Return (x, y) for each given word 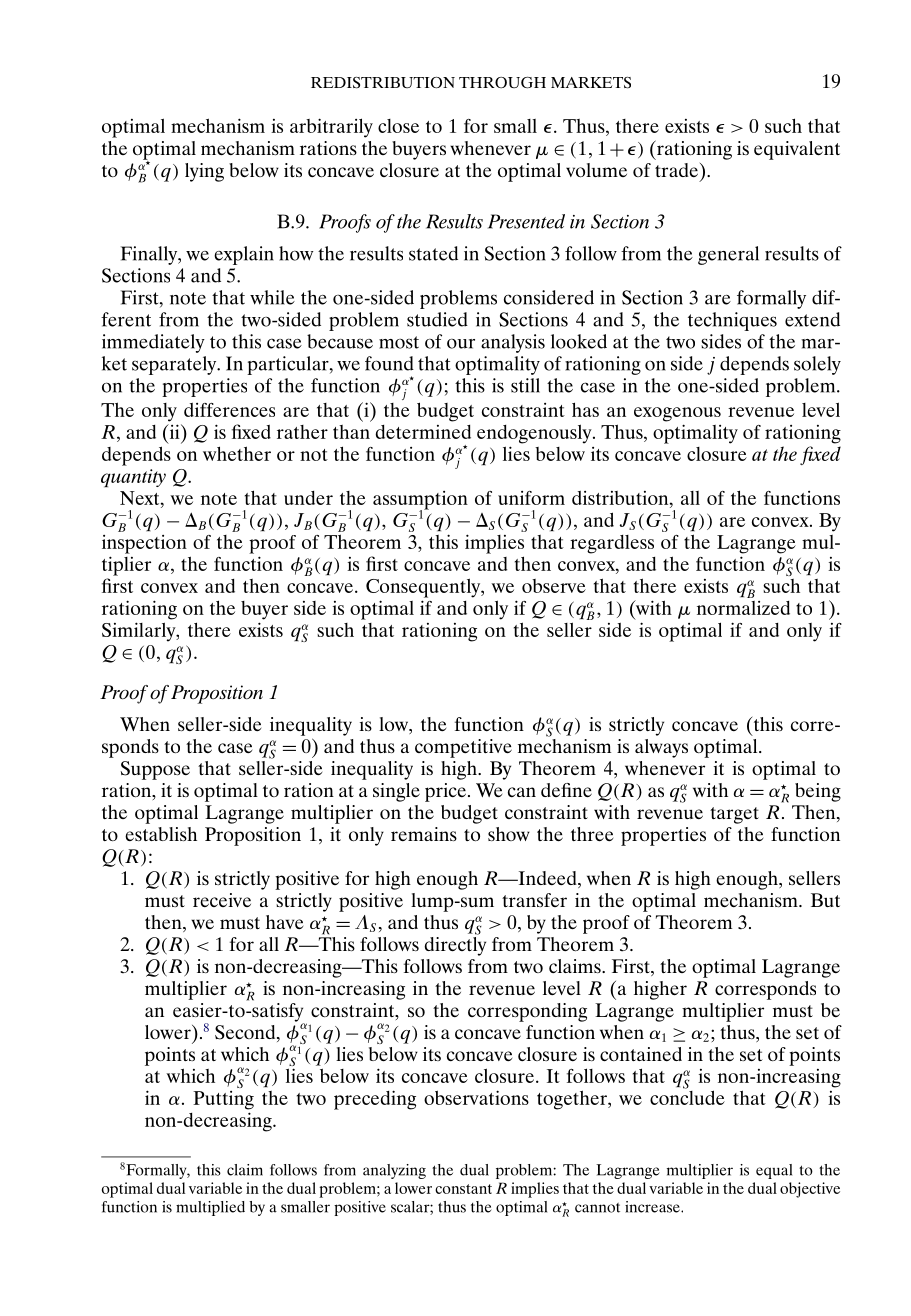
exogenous (677, 414)
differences (229, 410)
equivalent (797, 150)
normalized (743, 608)
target (734, 815)
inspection (144, 544)
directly (455, 945)
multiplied (210, 1208)
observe (554, 586)
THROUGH (502, 83)
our (461, 344)
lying (204, 172)
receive (222, 900)
